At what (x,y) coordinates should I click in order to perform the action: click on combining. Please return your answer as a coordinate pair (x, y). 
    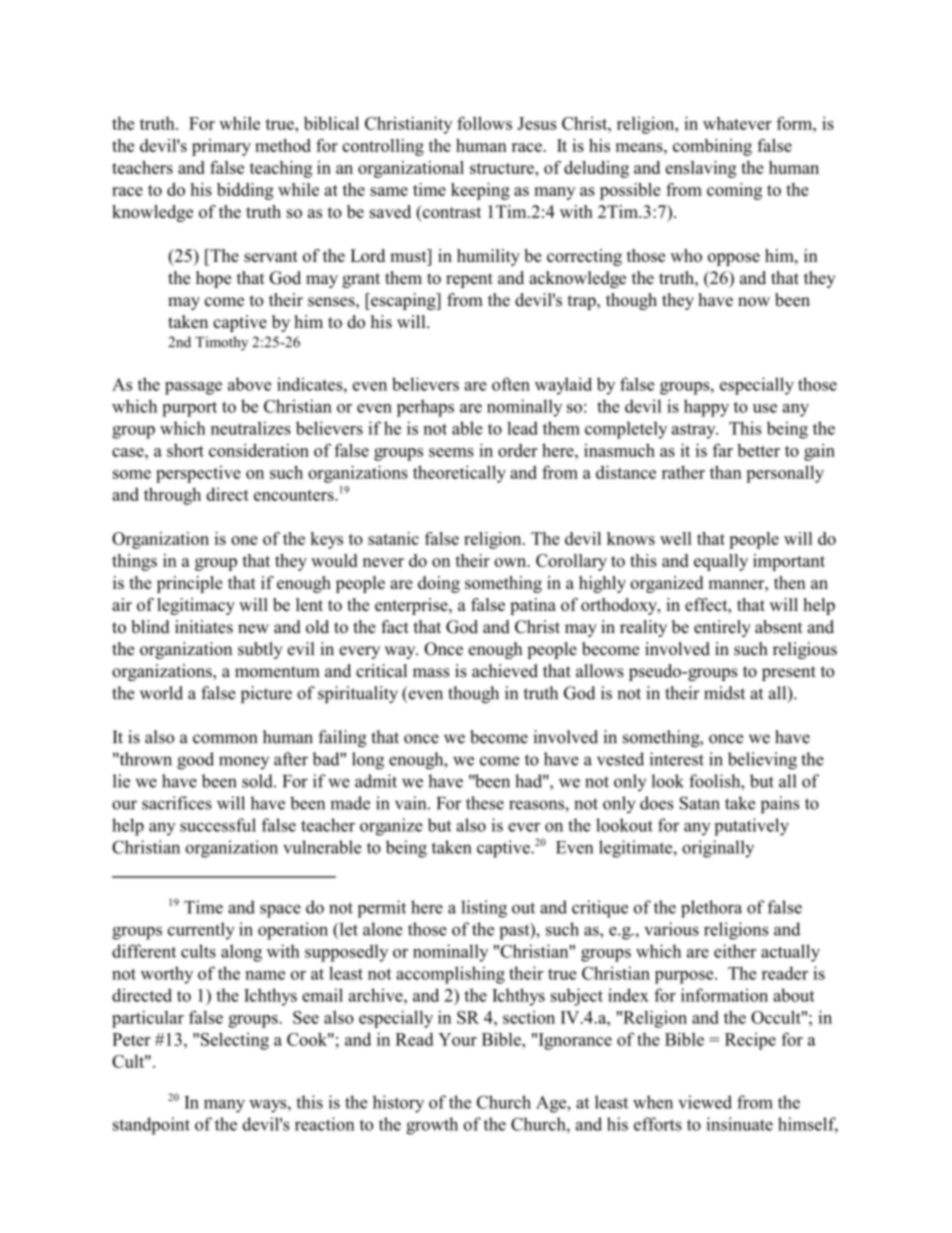
    Looking at the image, I should click on (712, 147).
